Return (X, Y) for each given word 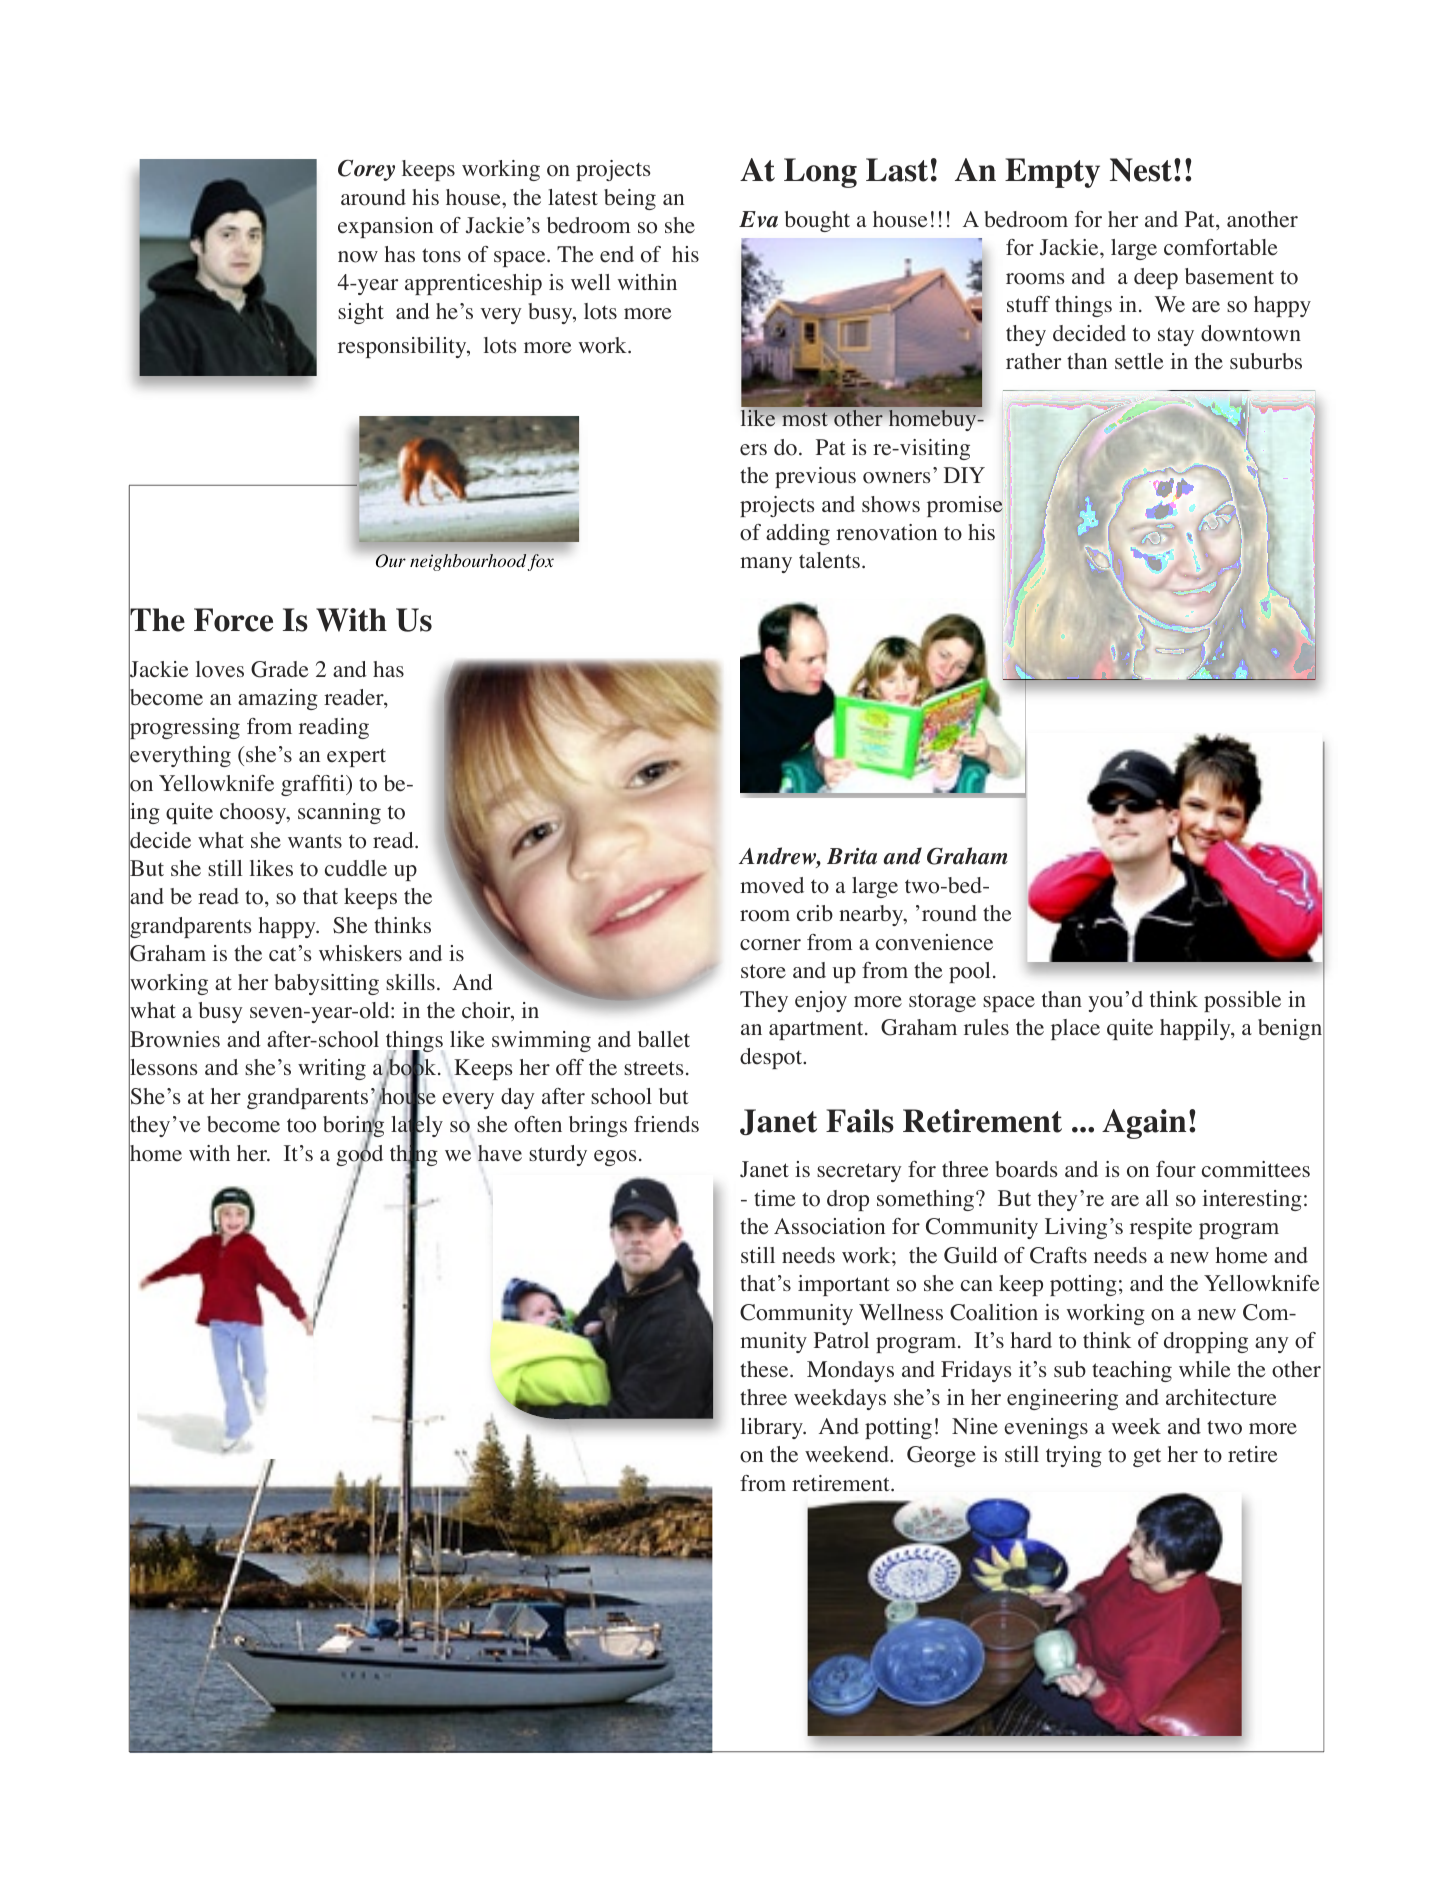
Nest (1141, 170)
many (766, 565)
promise (965, 506)
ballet (664, 1039)
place (1075, 1029)
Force (233, 620)
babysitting (326, 984)
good (359, 1155)
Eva (758, 219)
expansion (385, 227)
